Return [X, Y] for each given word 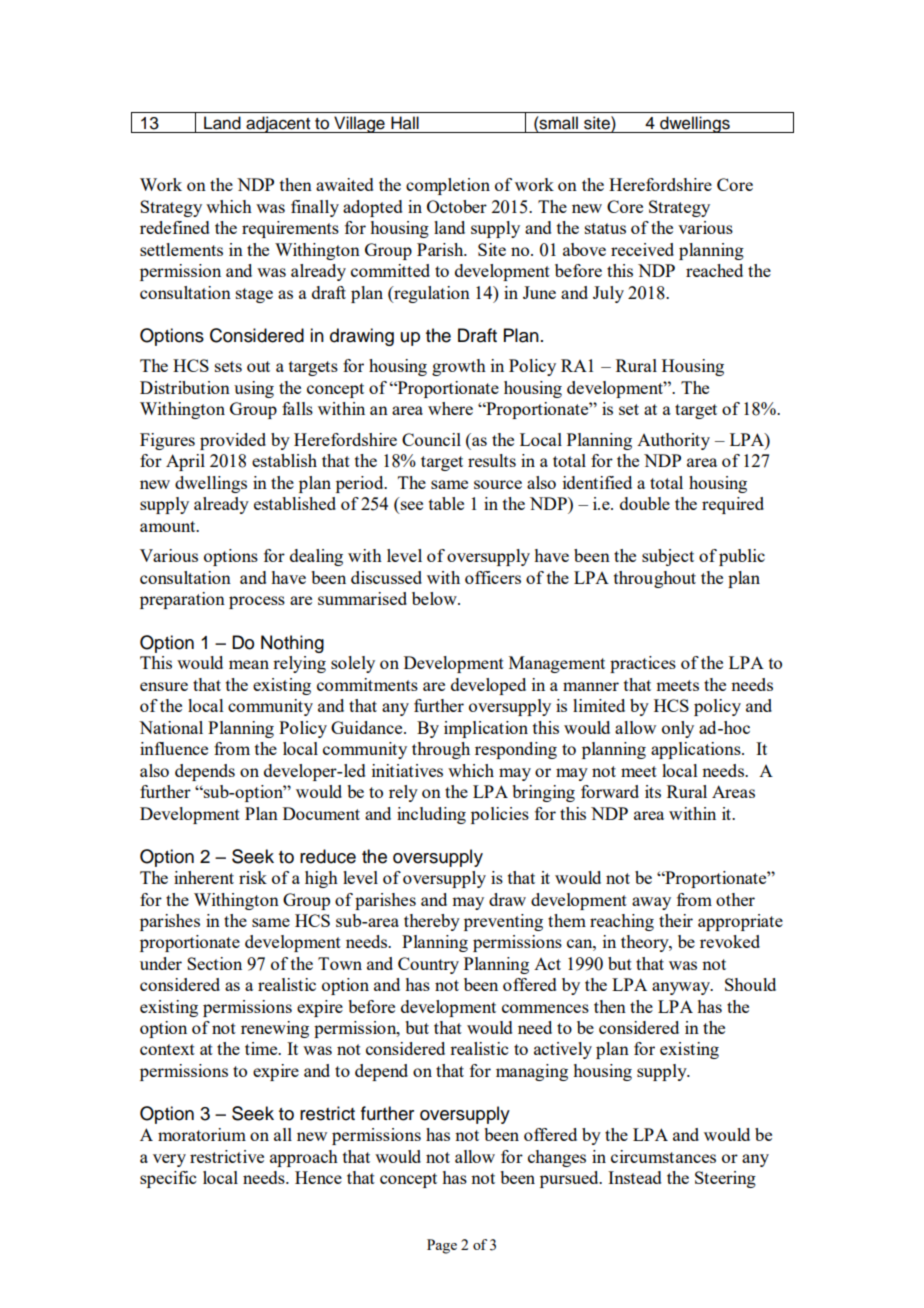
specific [168, 1179]
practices [643, 664]
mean [249, 664]
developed [488, 686]
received [642, 249]
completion [448, 186]
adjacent [278, 124]
